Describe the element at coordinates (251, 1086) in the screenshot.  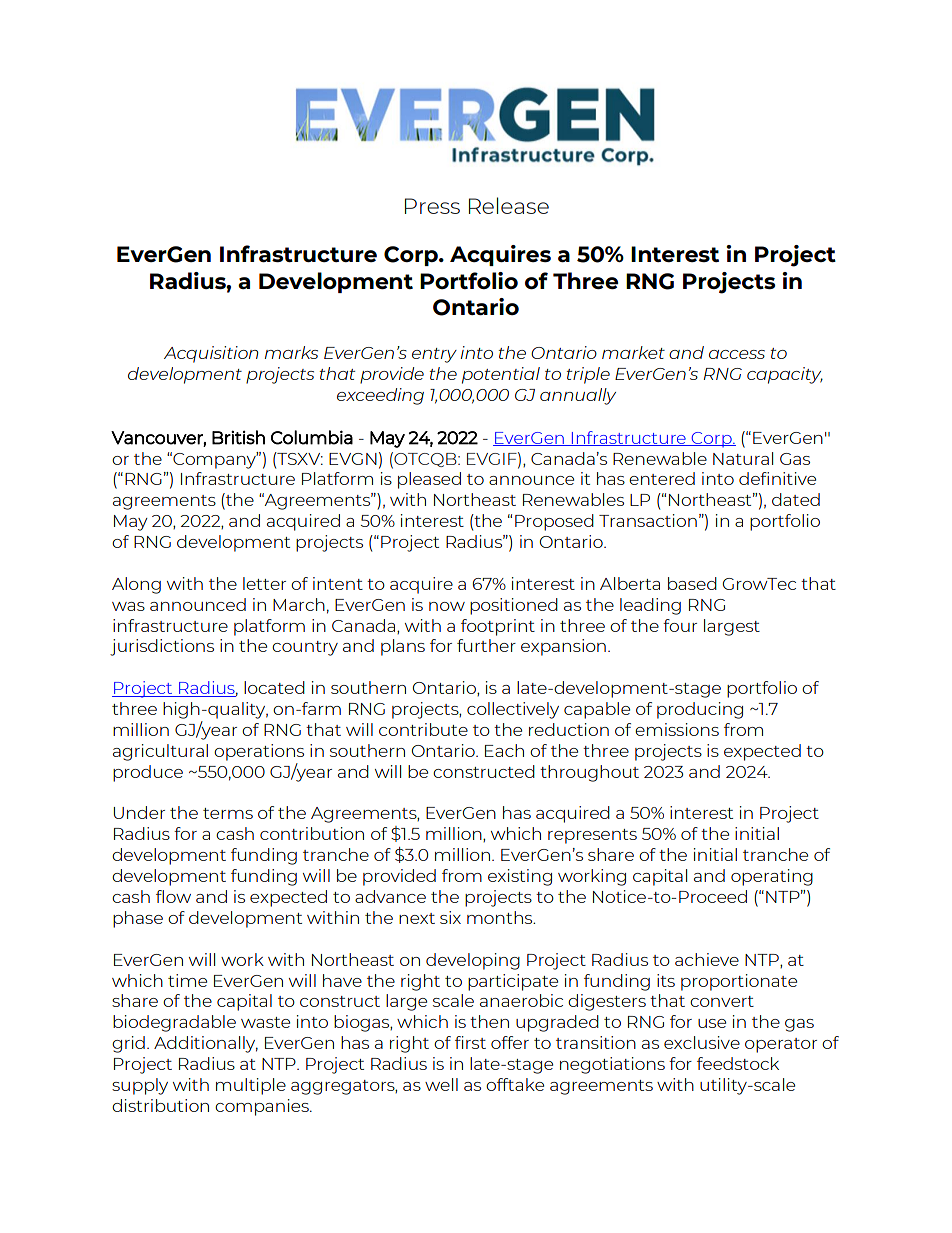
I see `multiple` at that location.
